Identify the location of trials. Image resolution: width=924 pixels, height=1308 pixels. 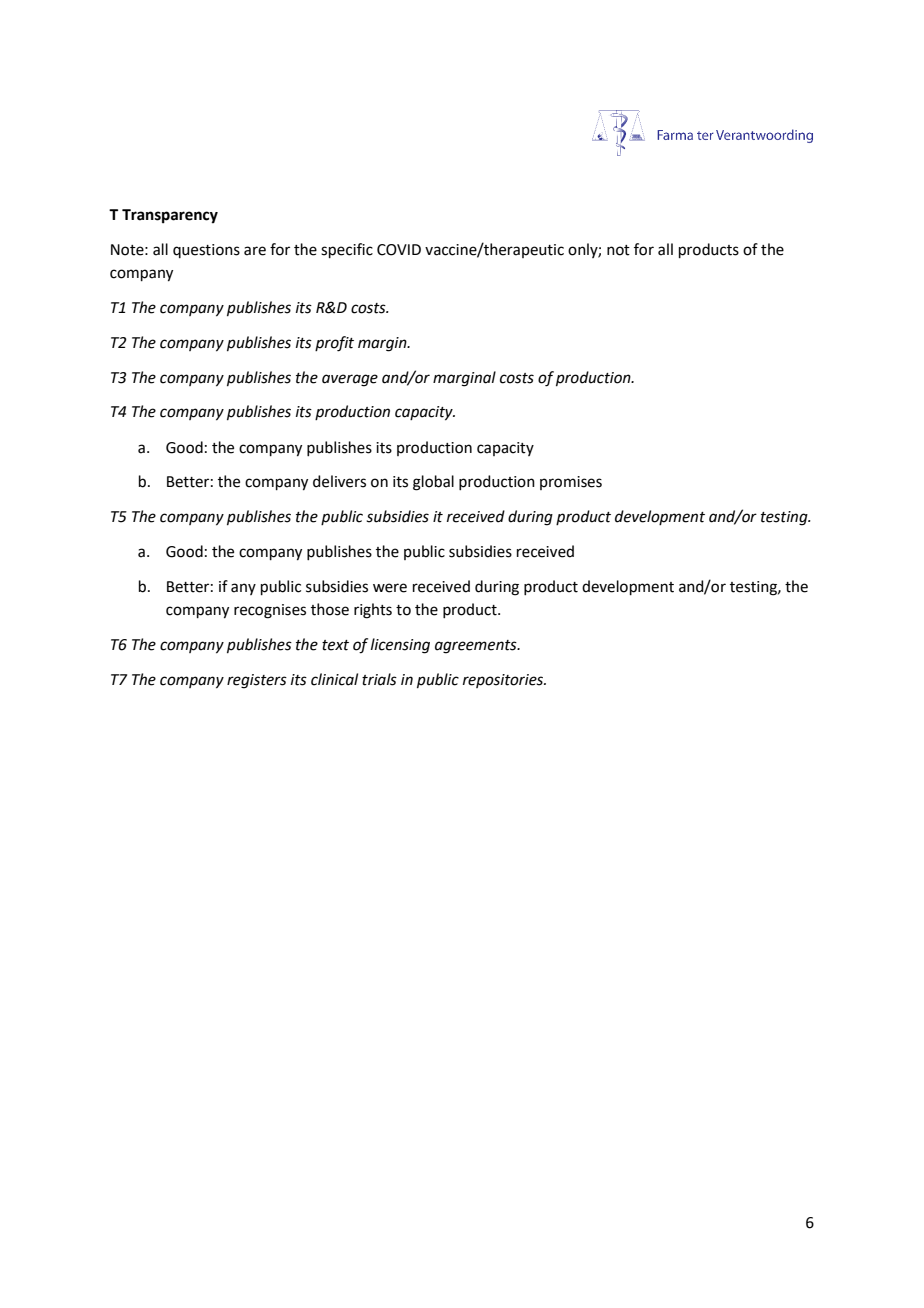
(379, 679).
